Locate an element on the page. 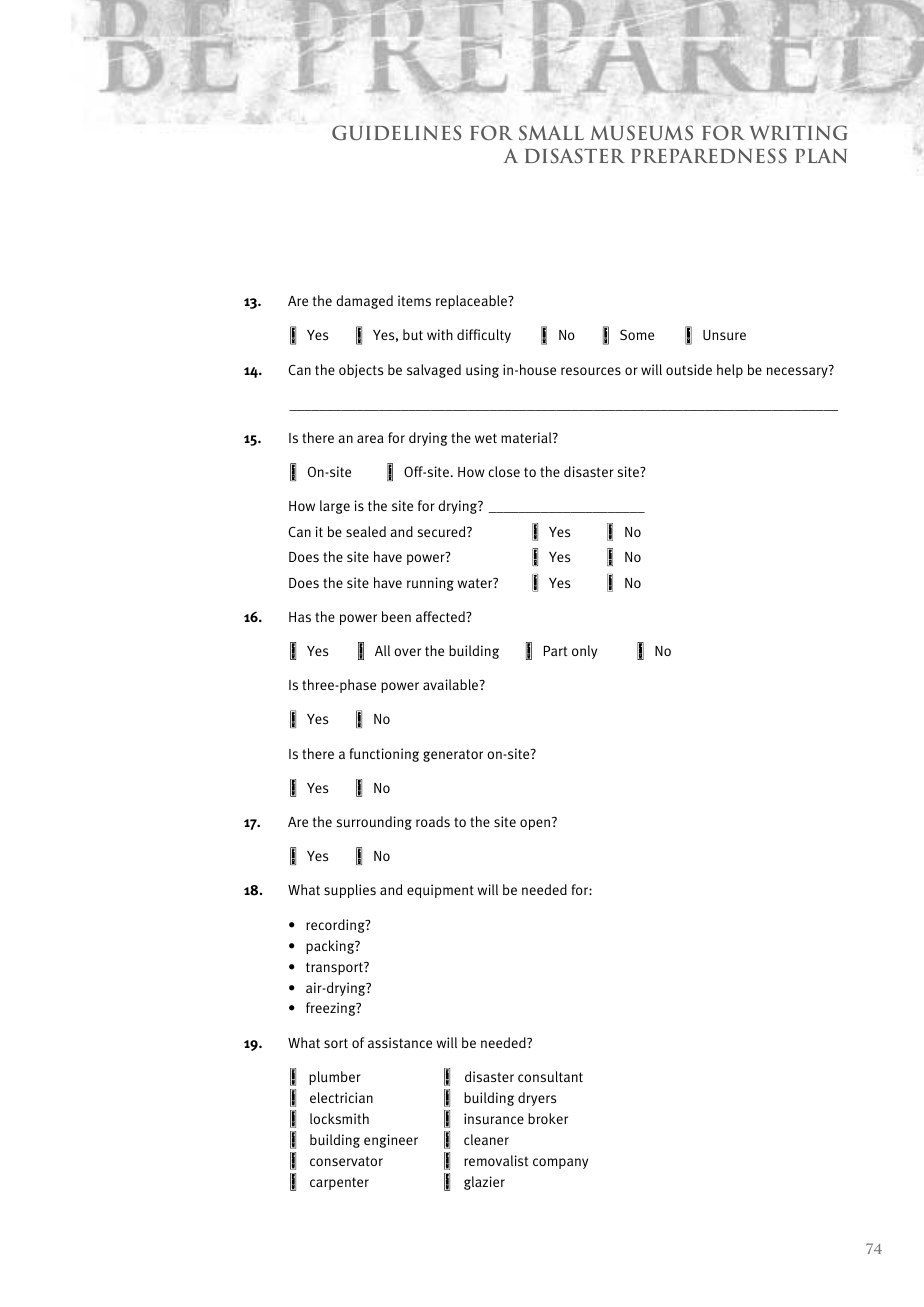  GUIDELINES is located at coordinates (396, 133).
